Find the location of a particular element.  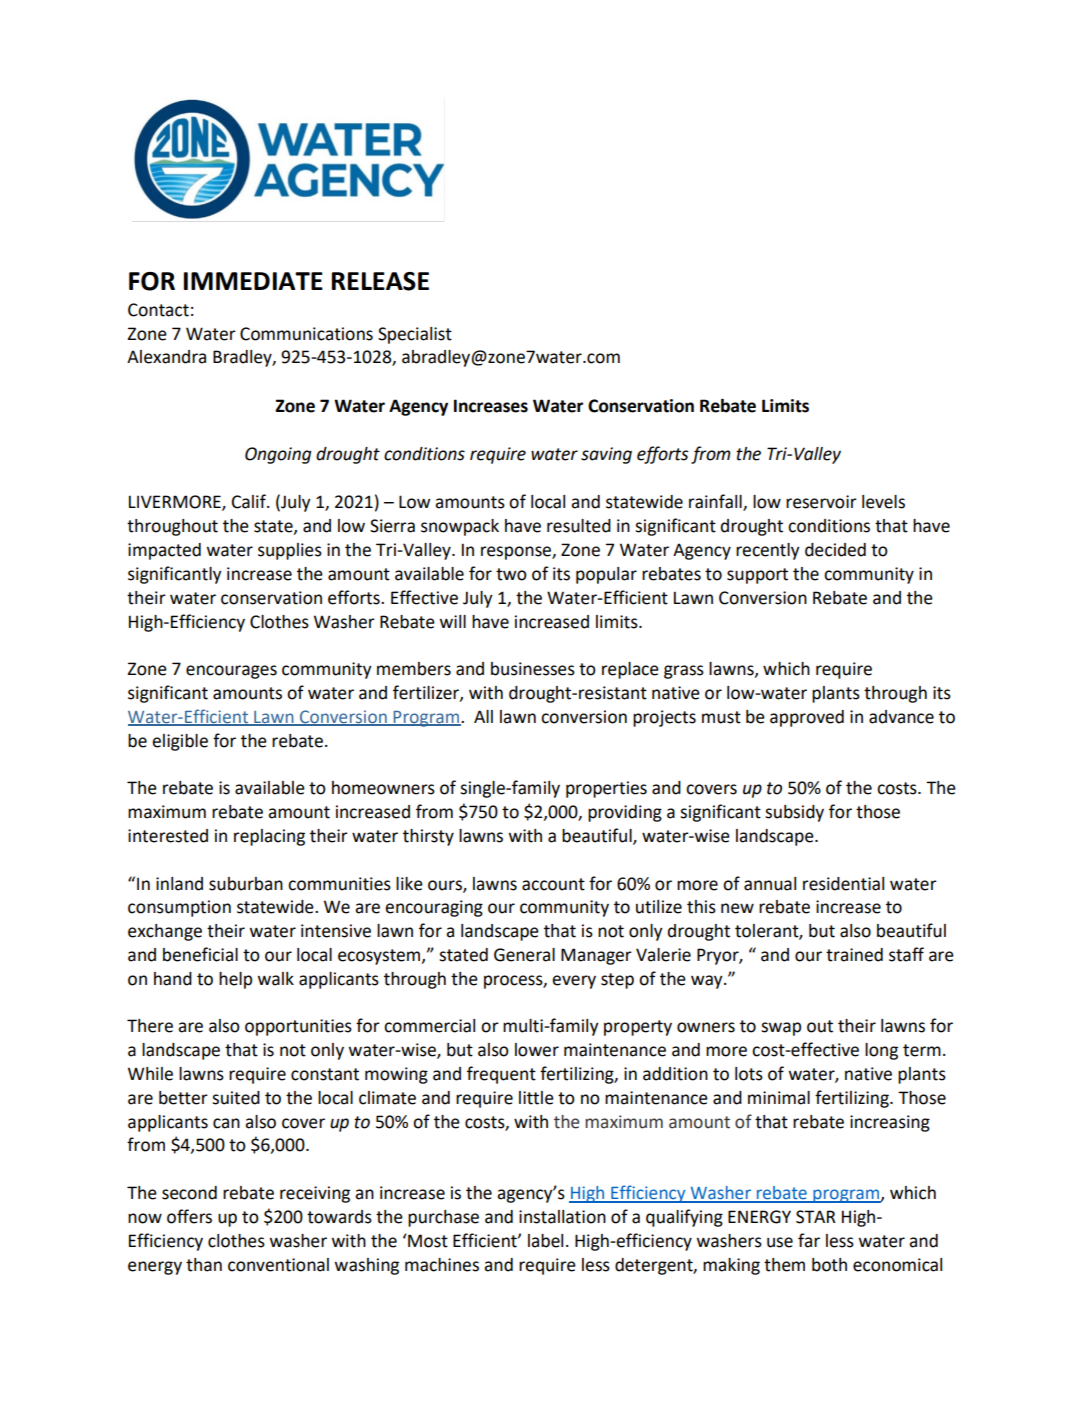

beneficial is located at coordinates (200, 954).
